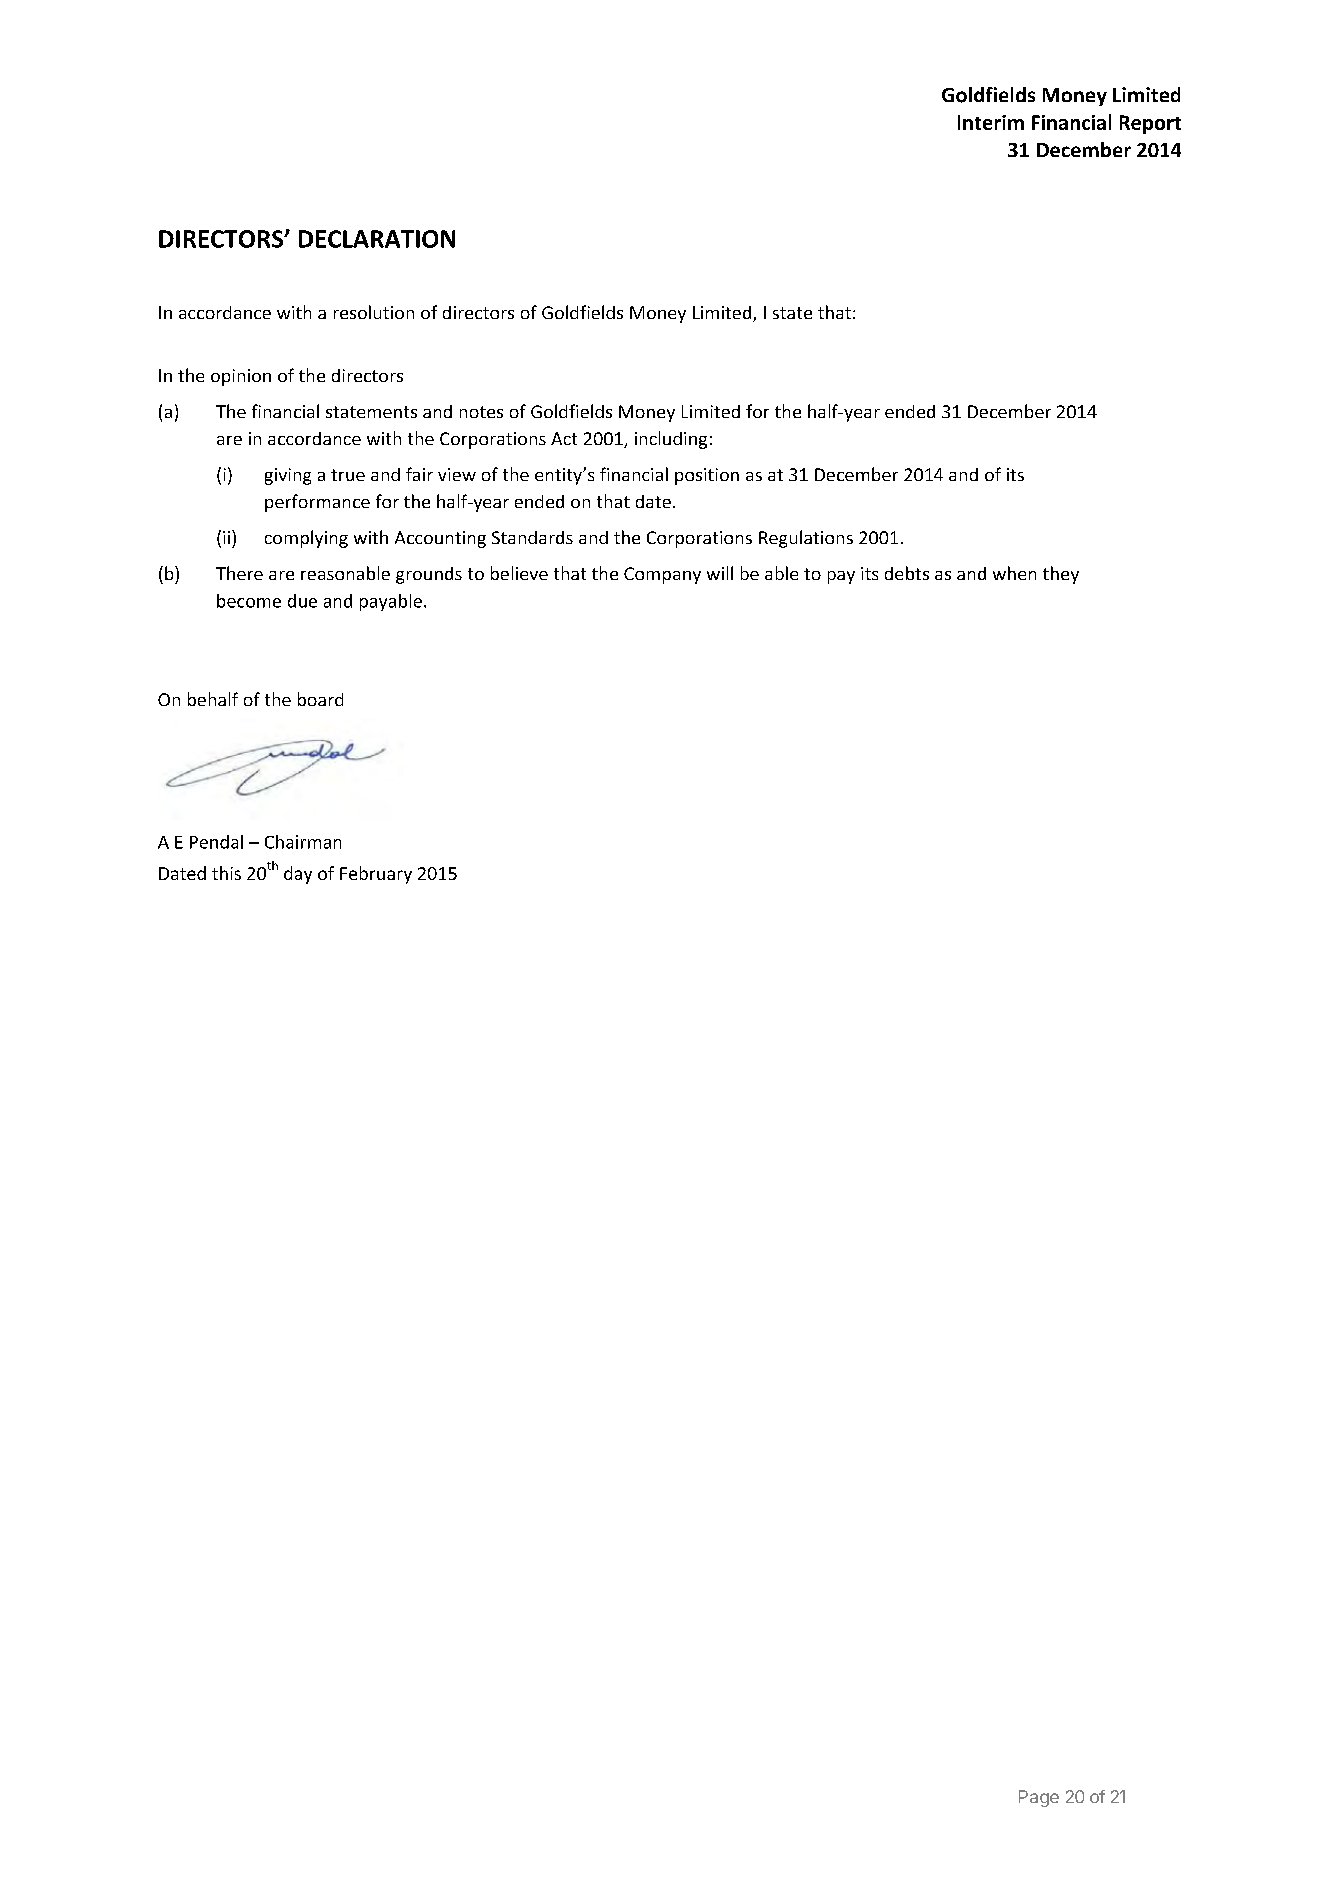 Image resolution: width=1339 pixels, height=1895 pixels. What do you see at coordinates (377, 239) in the screenshot?
I see `DECLARATION` at bounding box center [377, 239].
